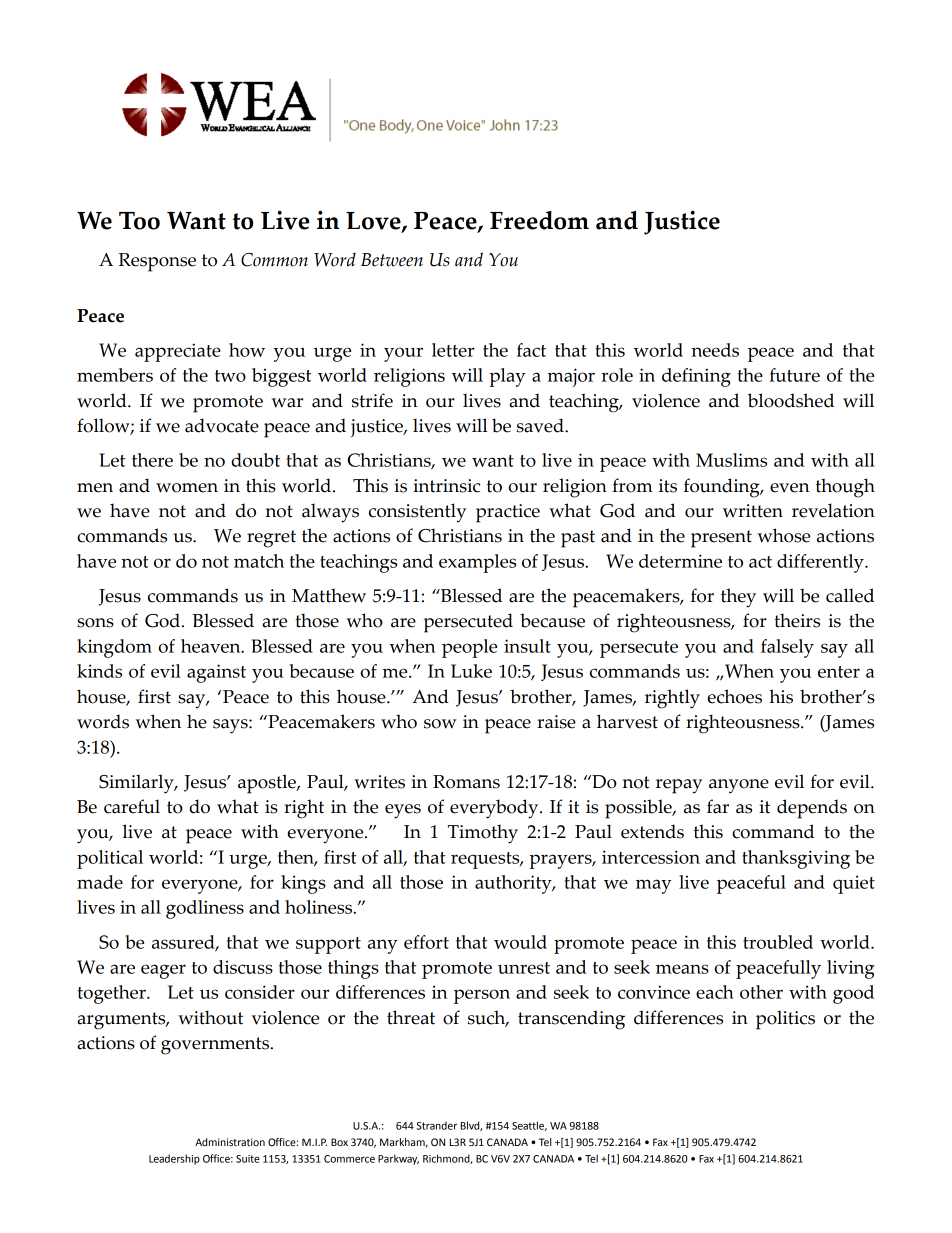  What do you see at coordinates (157, 262) in the document?
I see `Response` at bounding box center [157, 262].
